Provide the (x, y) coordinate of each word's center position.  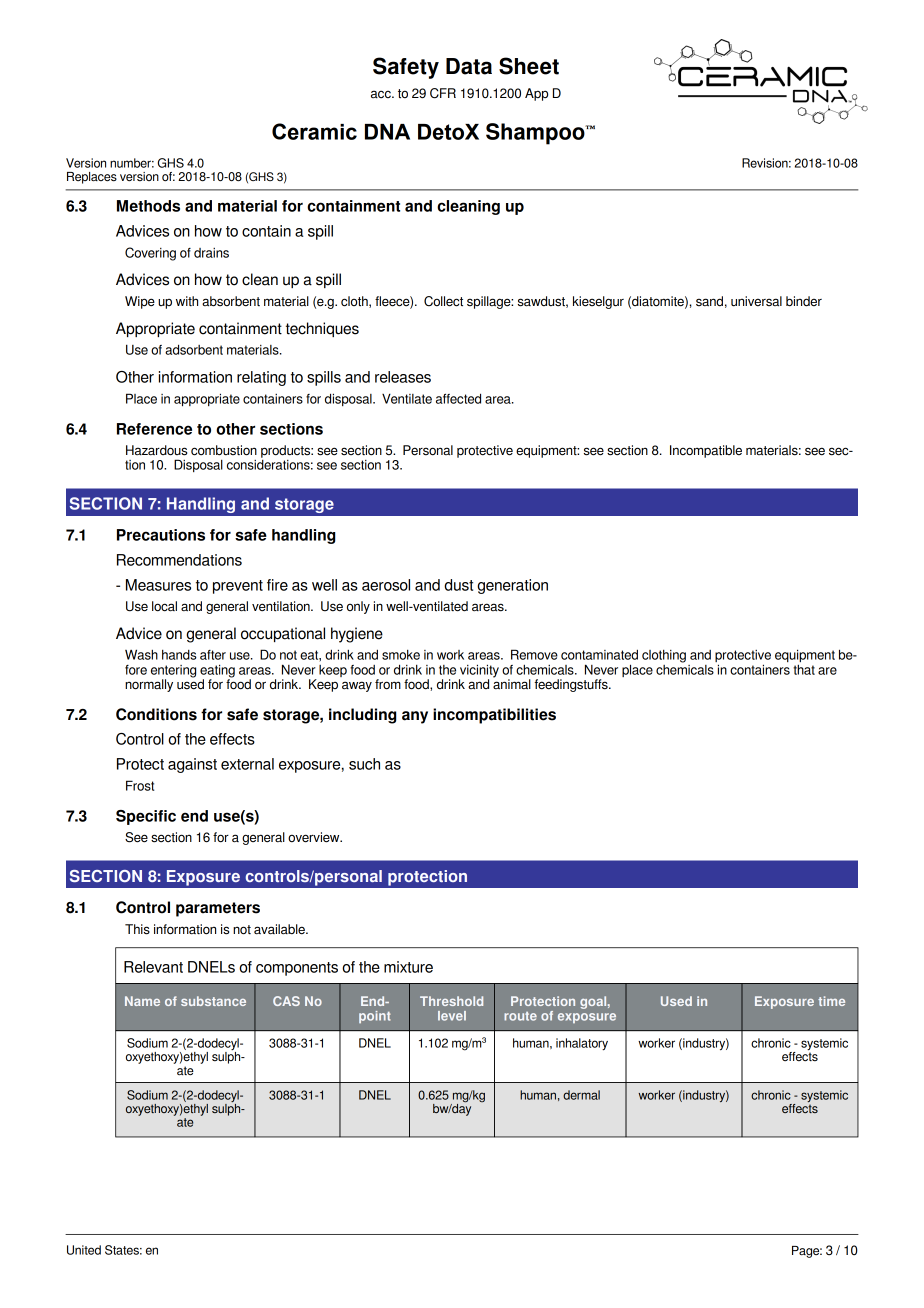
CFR (443, 93)
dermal (581, 1095)
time (831, 1001)
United (84, 1250)
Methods (148, 206)
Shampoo (536, 134)
